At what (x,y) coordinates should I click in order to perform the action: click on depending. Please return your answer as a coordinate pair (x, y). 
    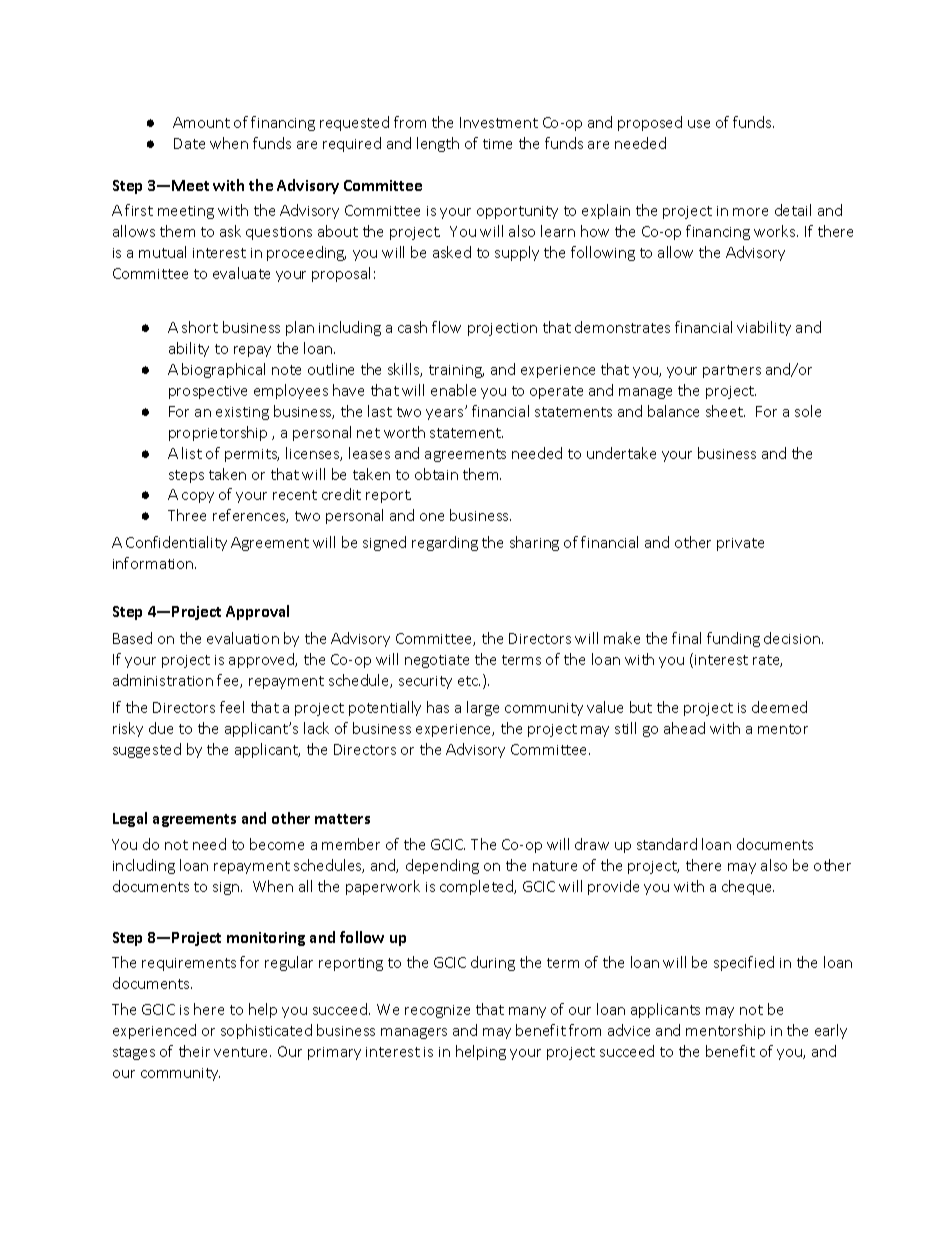
    Looking at the image, I should click on (442, 866).
